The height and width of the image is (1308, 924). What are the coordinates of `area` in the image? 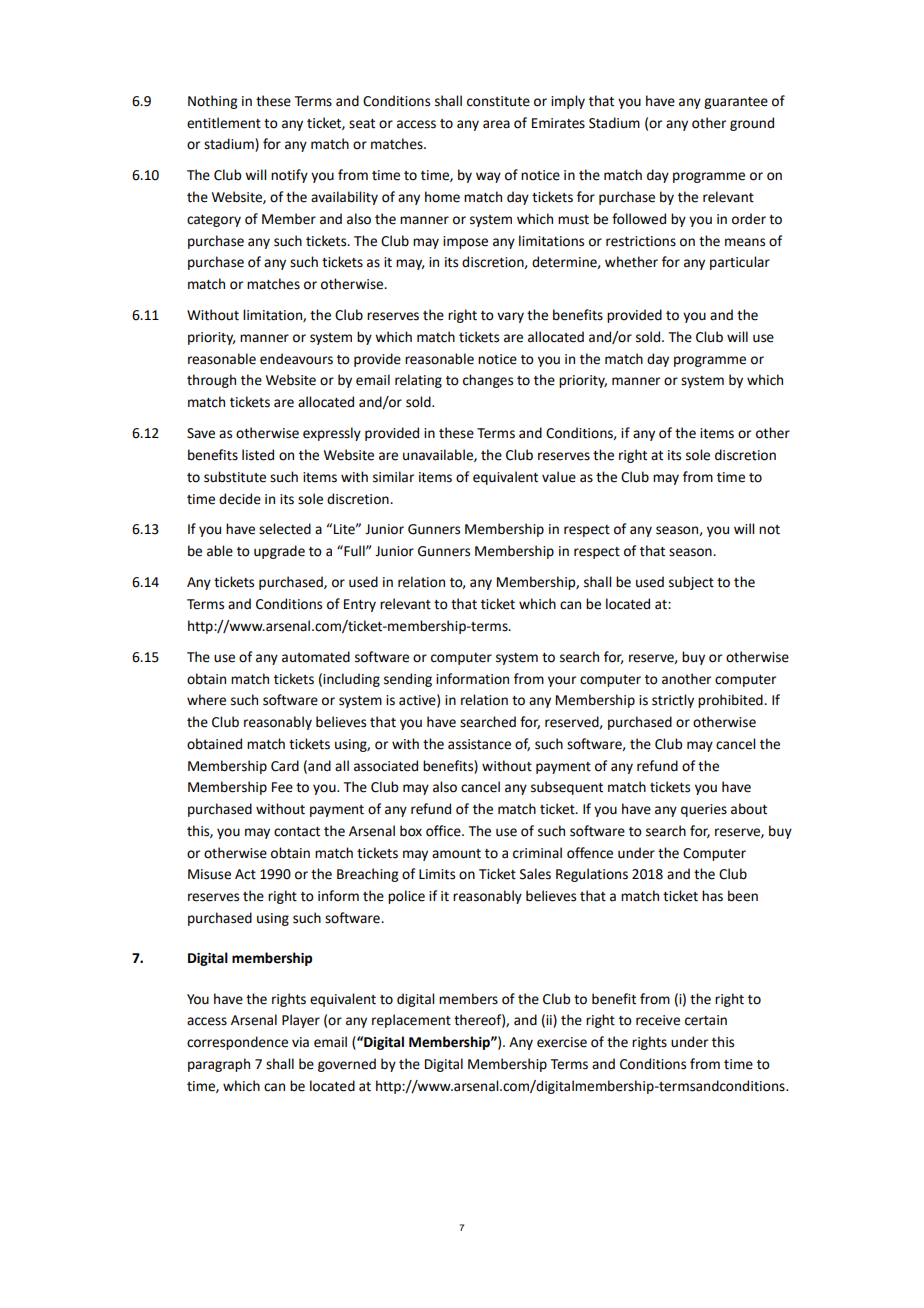 It's located at (496, 124).
